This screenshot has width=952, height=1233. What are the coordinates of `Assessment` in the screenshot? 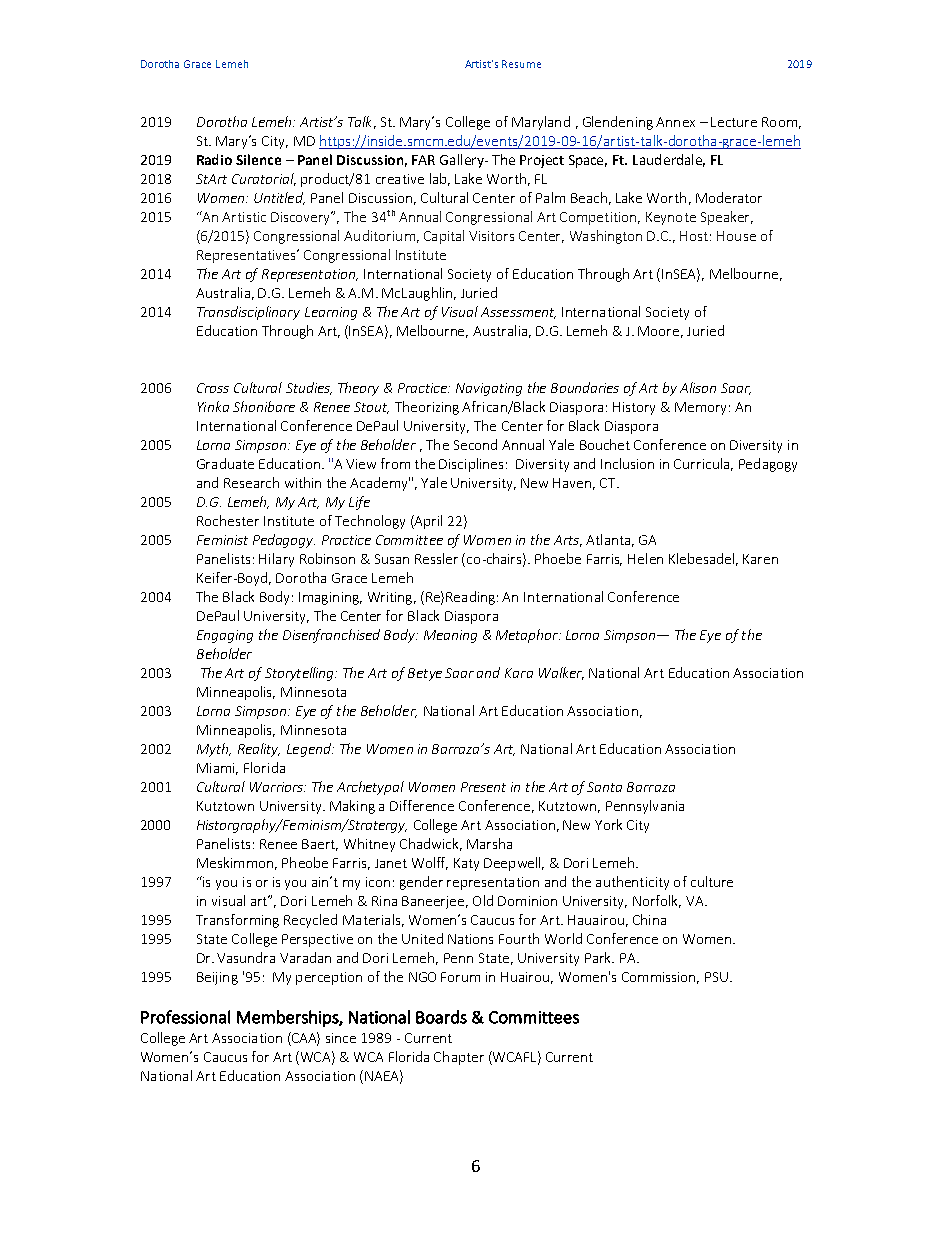 It's located at (518, 313).
